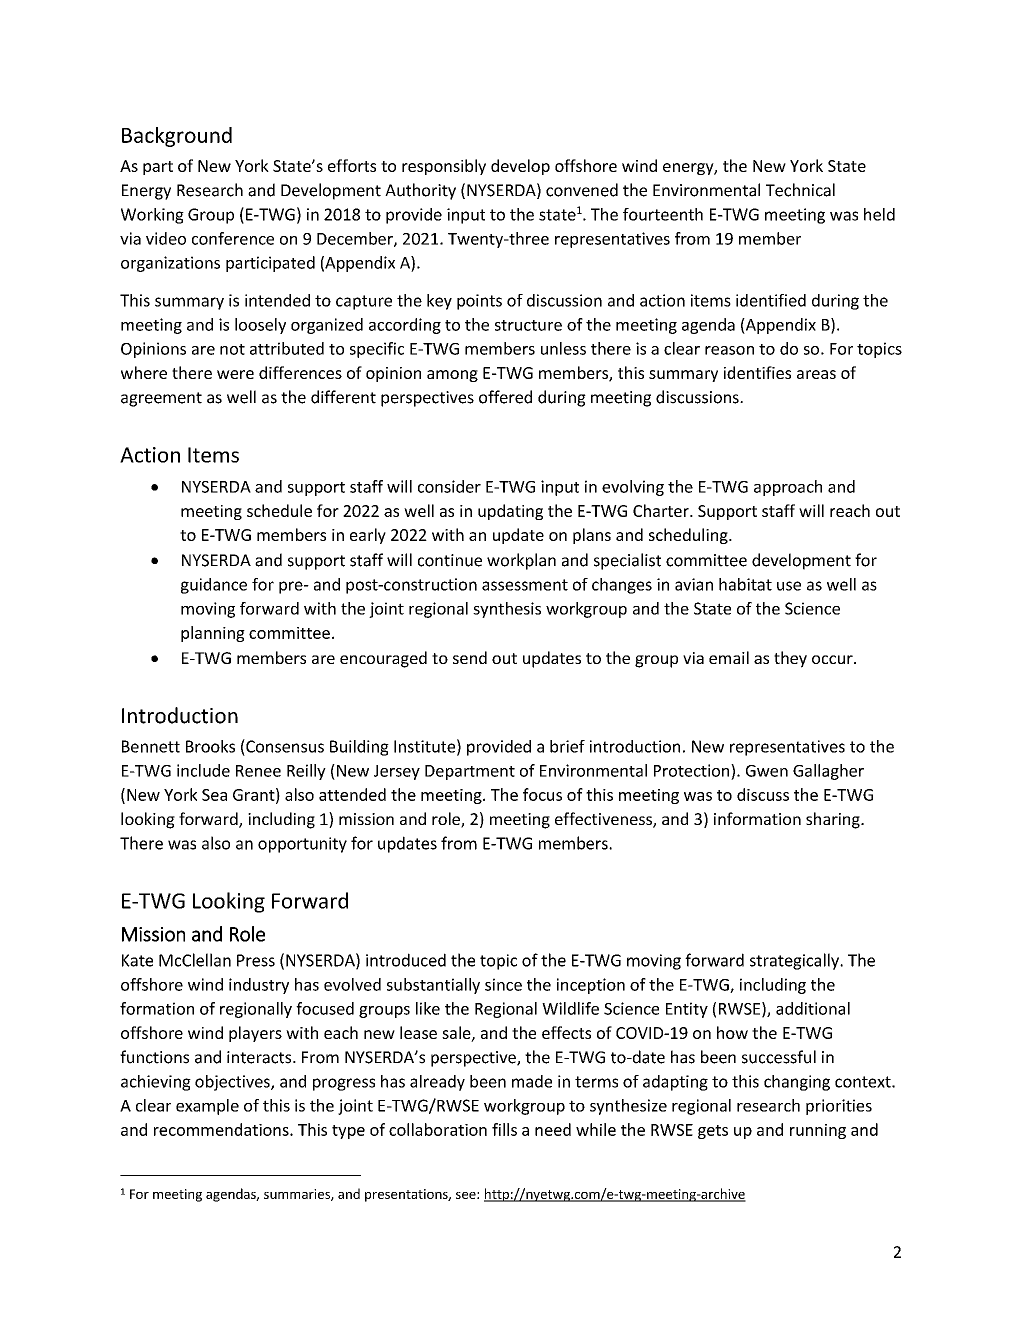 This screenshot has height=1323, width=1022. I want to click on made, so click(532, 1081).
